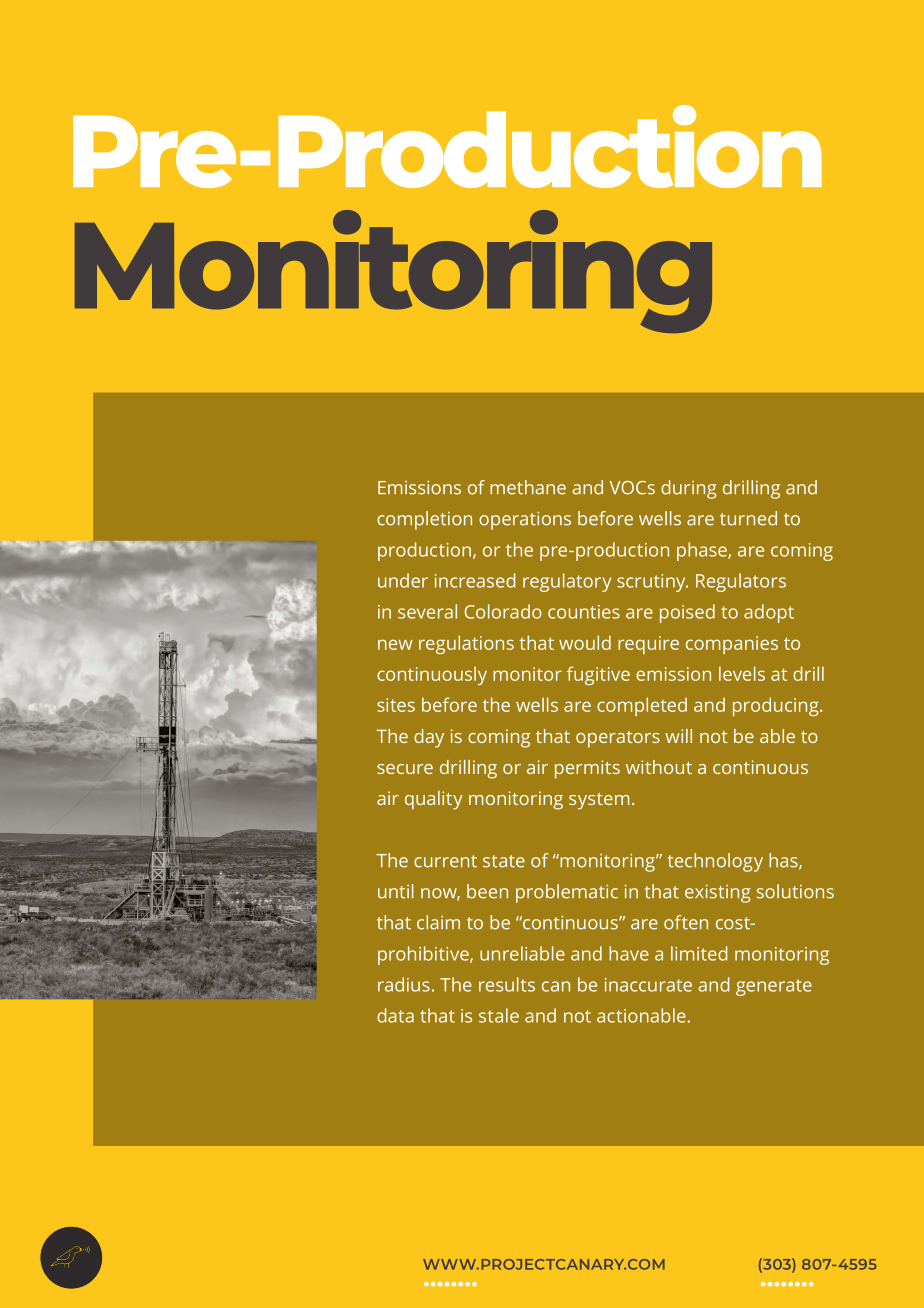 The width and height of the page is (924, 1308). What do you see at coordinates (648, 985) in the page?
I see `inaccurate` at bounding box center [648, 985].
